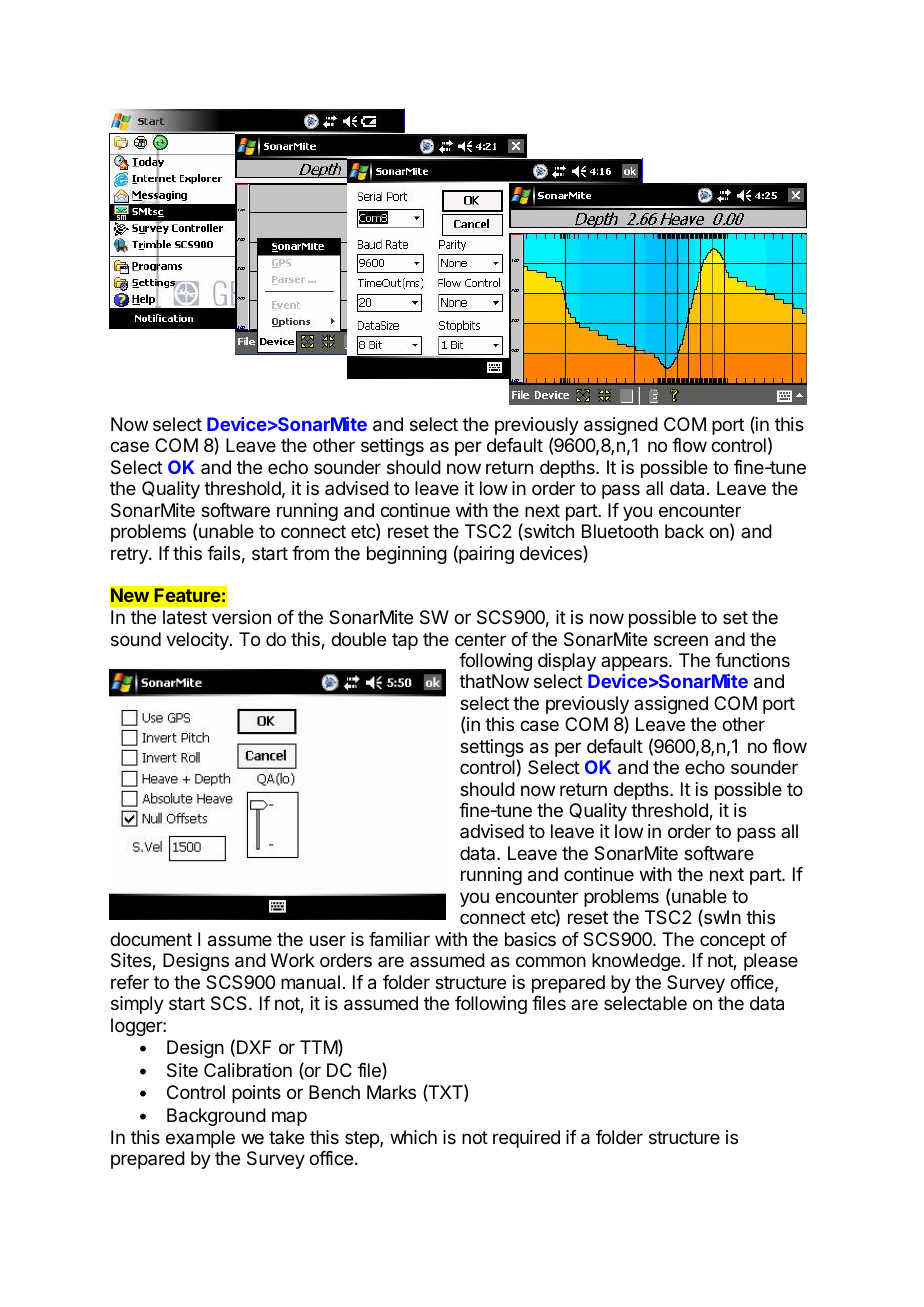 This image has height=1307, width=924. I want to click on familiar, so click(399, 939).
